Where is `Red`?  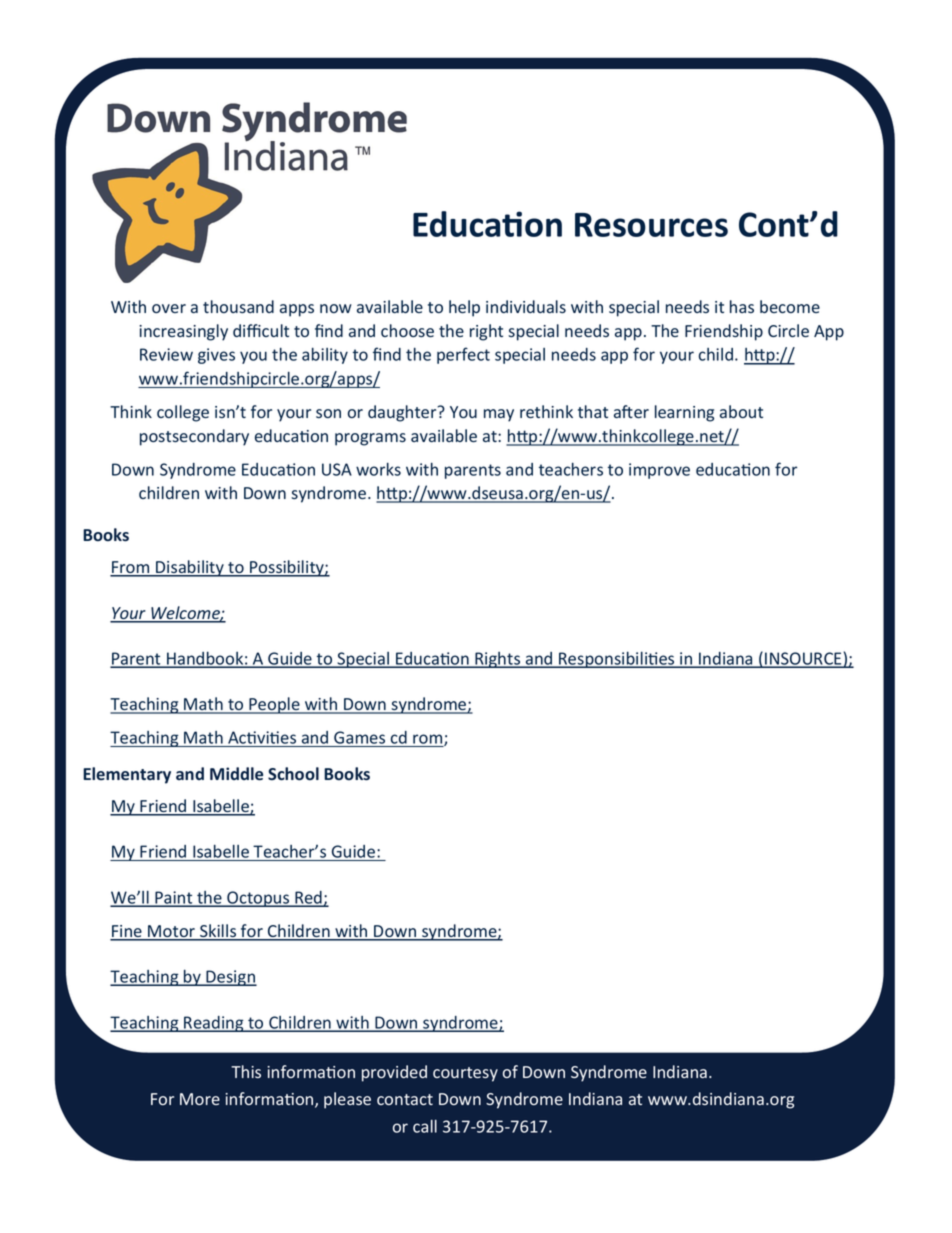
Red is located at coordinates (308, 898).
